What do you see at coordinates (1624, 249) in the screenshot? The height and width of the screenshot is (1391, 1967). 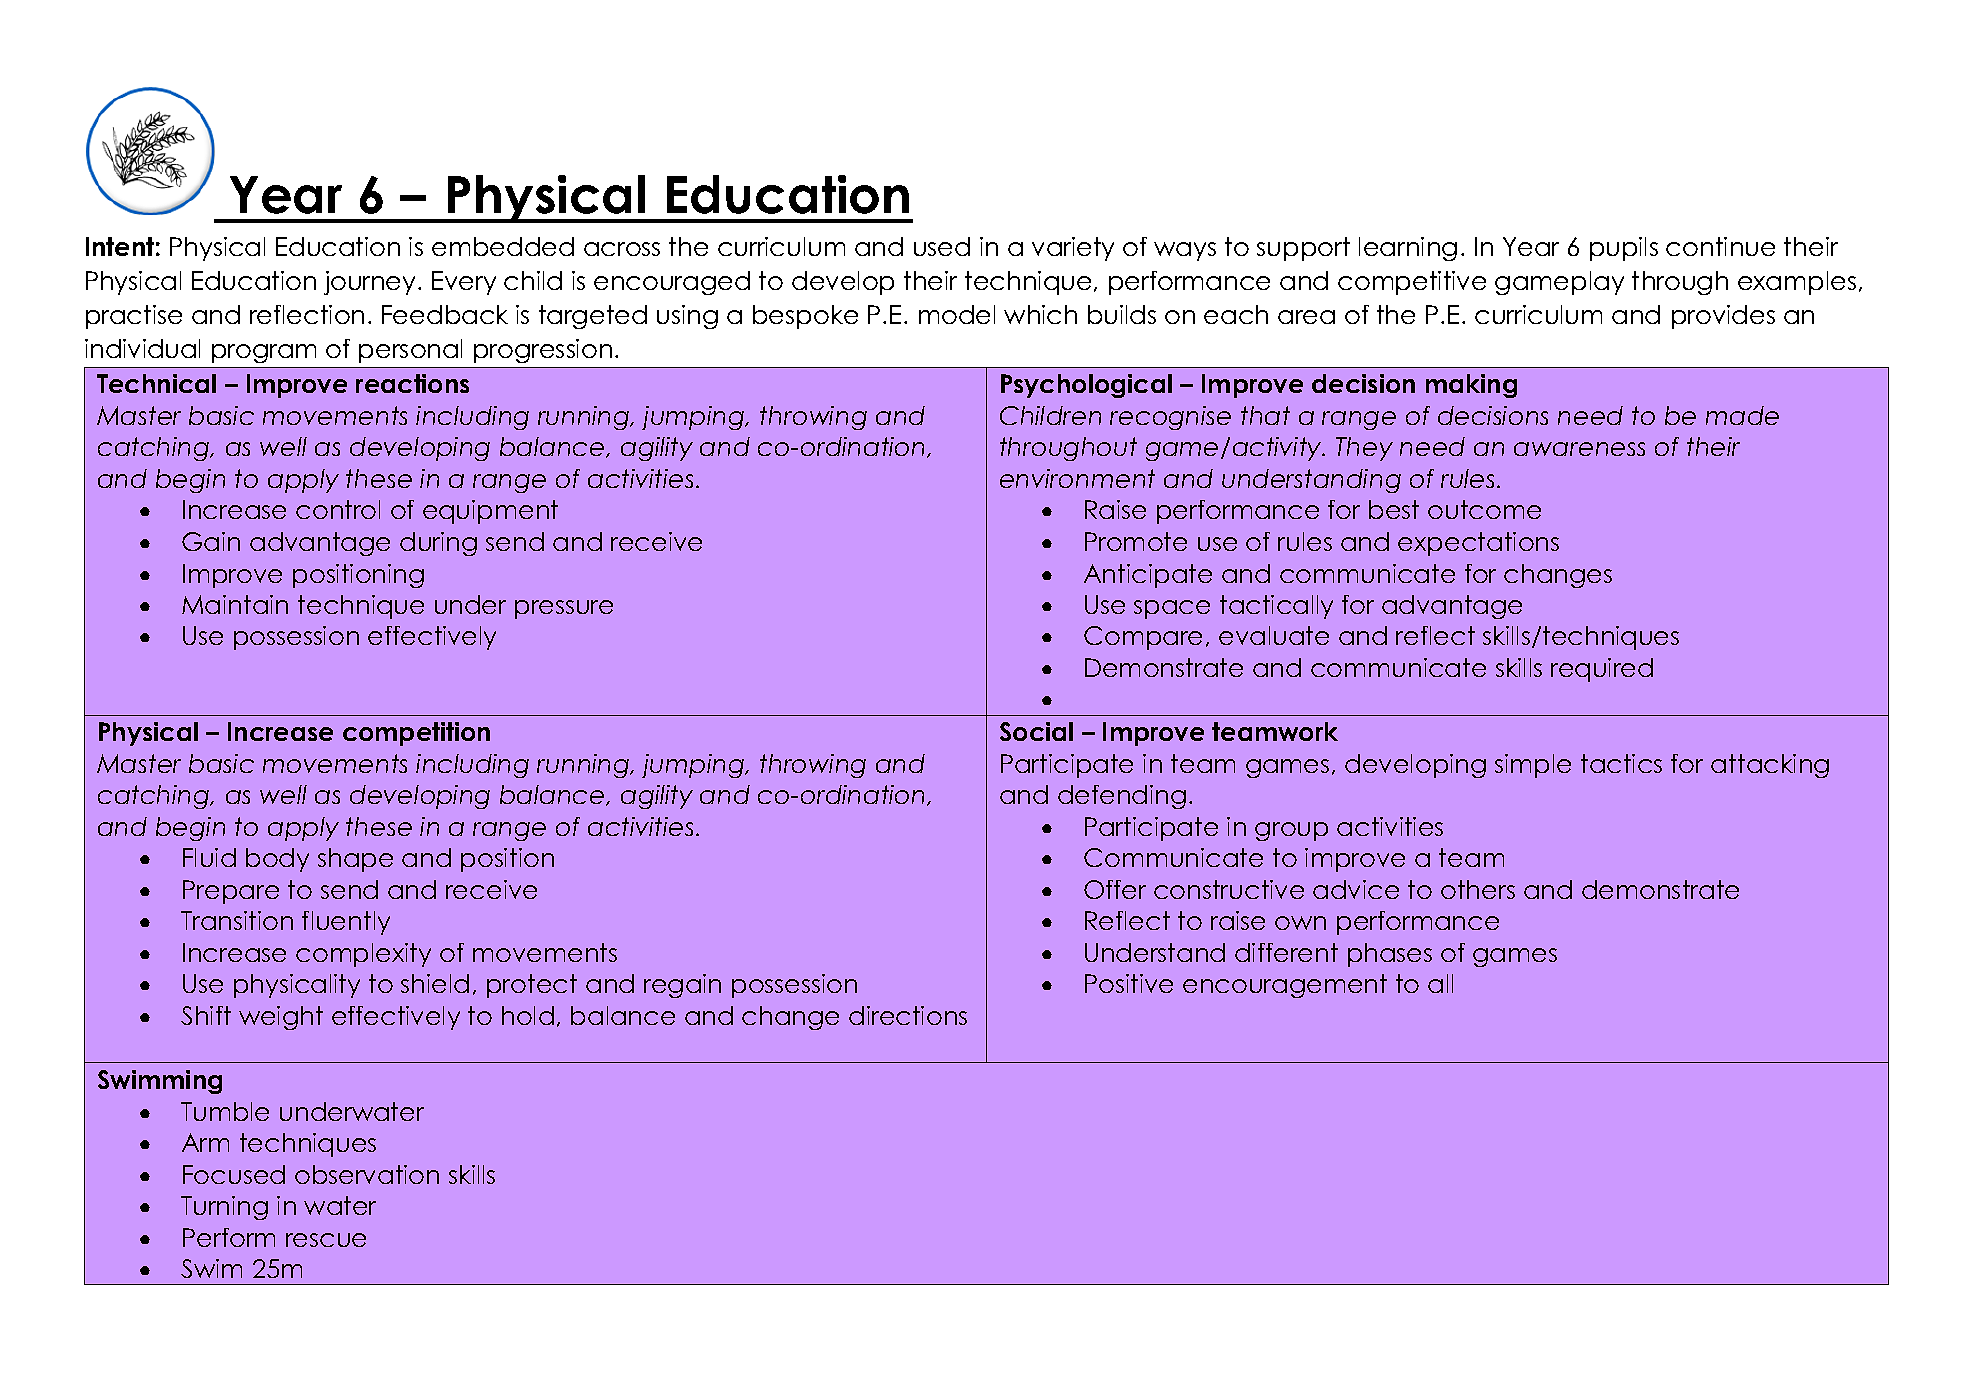 I see `pupils` at bounding box center [1624, 249].
